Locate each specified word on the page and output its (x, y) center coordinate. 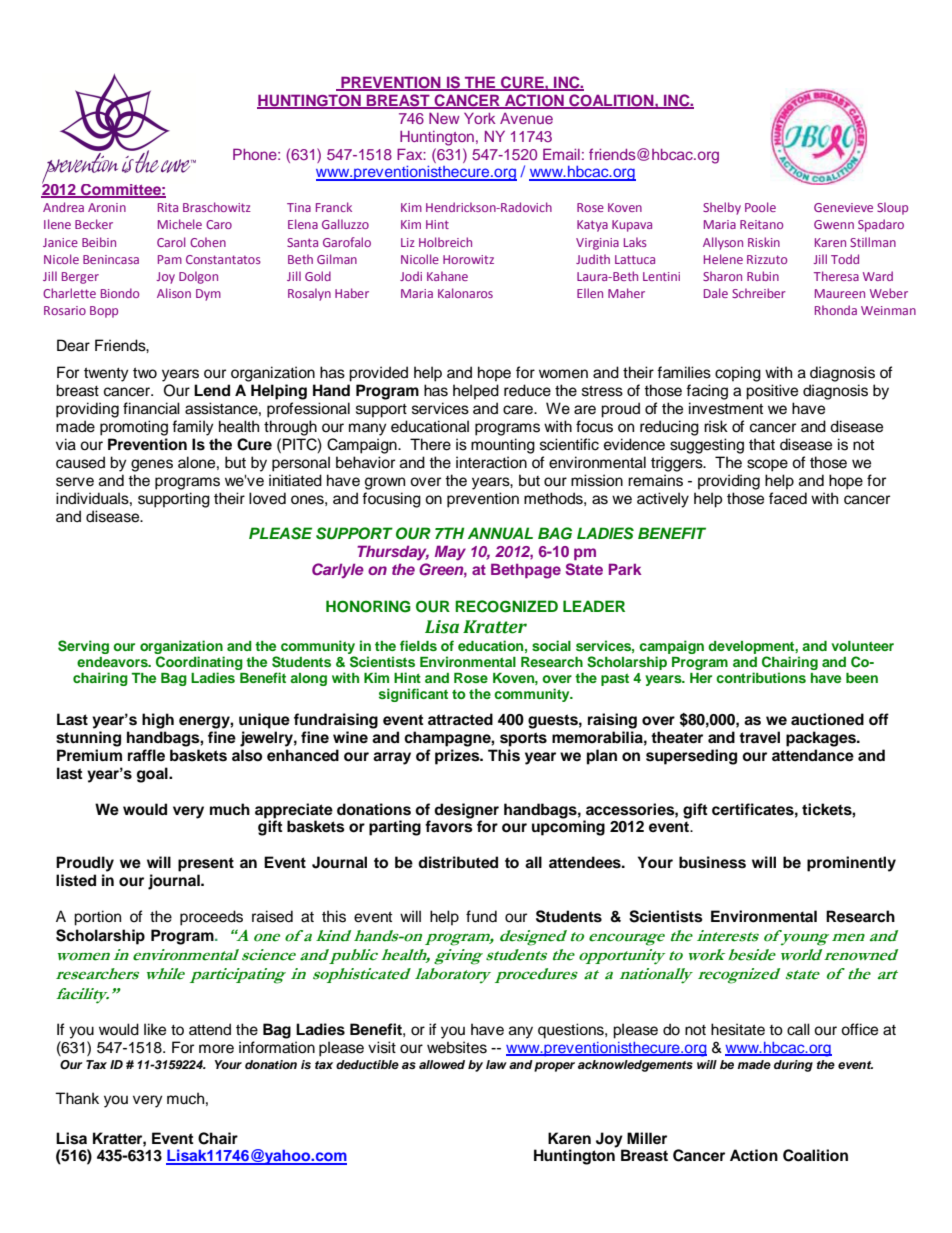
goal (153, 775)
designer (466, 812)
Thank (77, 1098)
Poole (760, 207)
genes (152, 465)
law (496, 1064)
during (793, 1066)
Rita (168, 207)
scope (767, 465)
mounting (503, 446)
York (480, 118)
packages (822, 739)
